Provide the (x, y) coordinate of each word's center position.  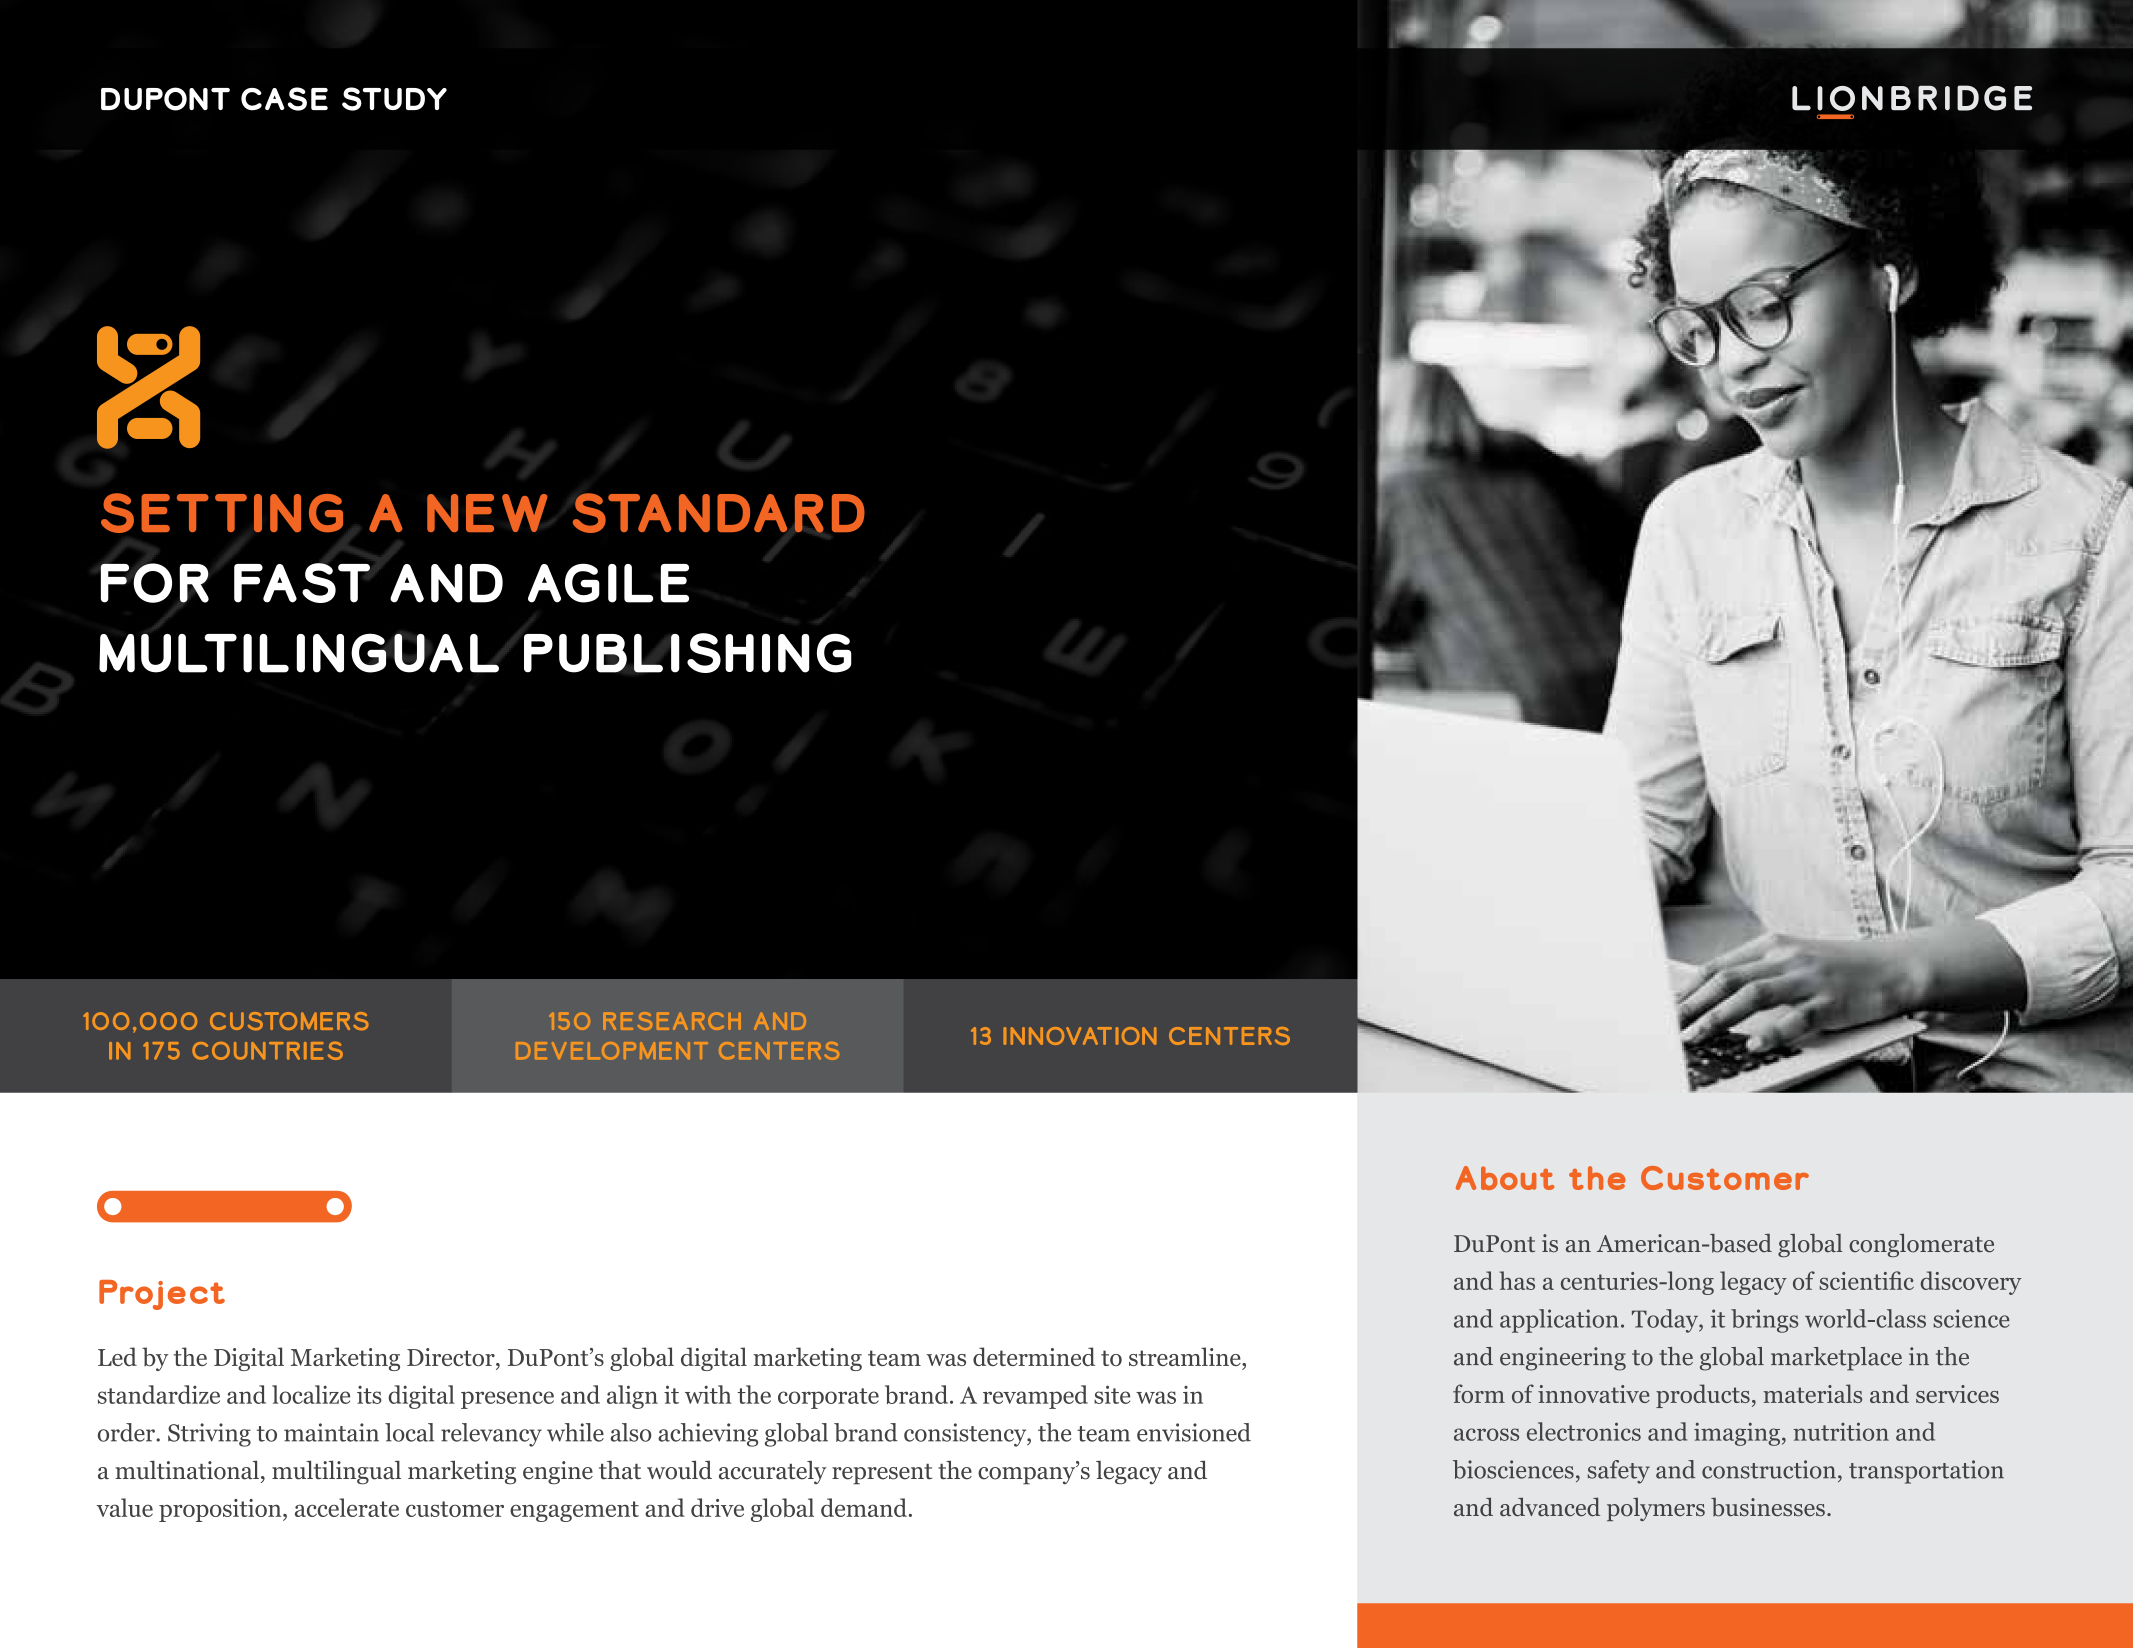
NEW (487, 513)
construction (1769, 1469)
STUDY (394, 99)
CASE (284, 99)
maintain (331, 1432)
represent (882, 1474)
